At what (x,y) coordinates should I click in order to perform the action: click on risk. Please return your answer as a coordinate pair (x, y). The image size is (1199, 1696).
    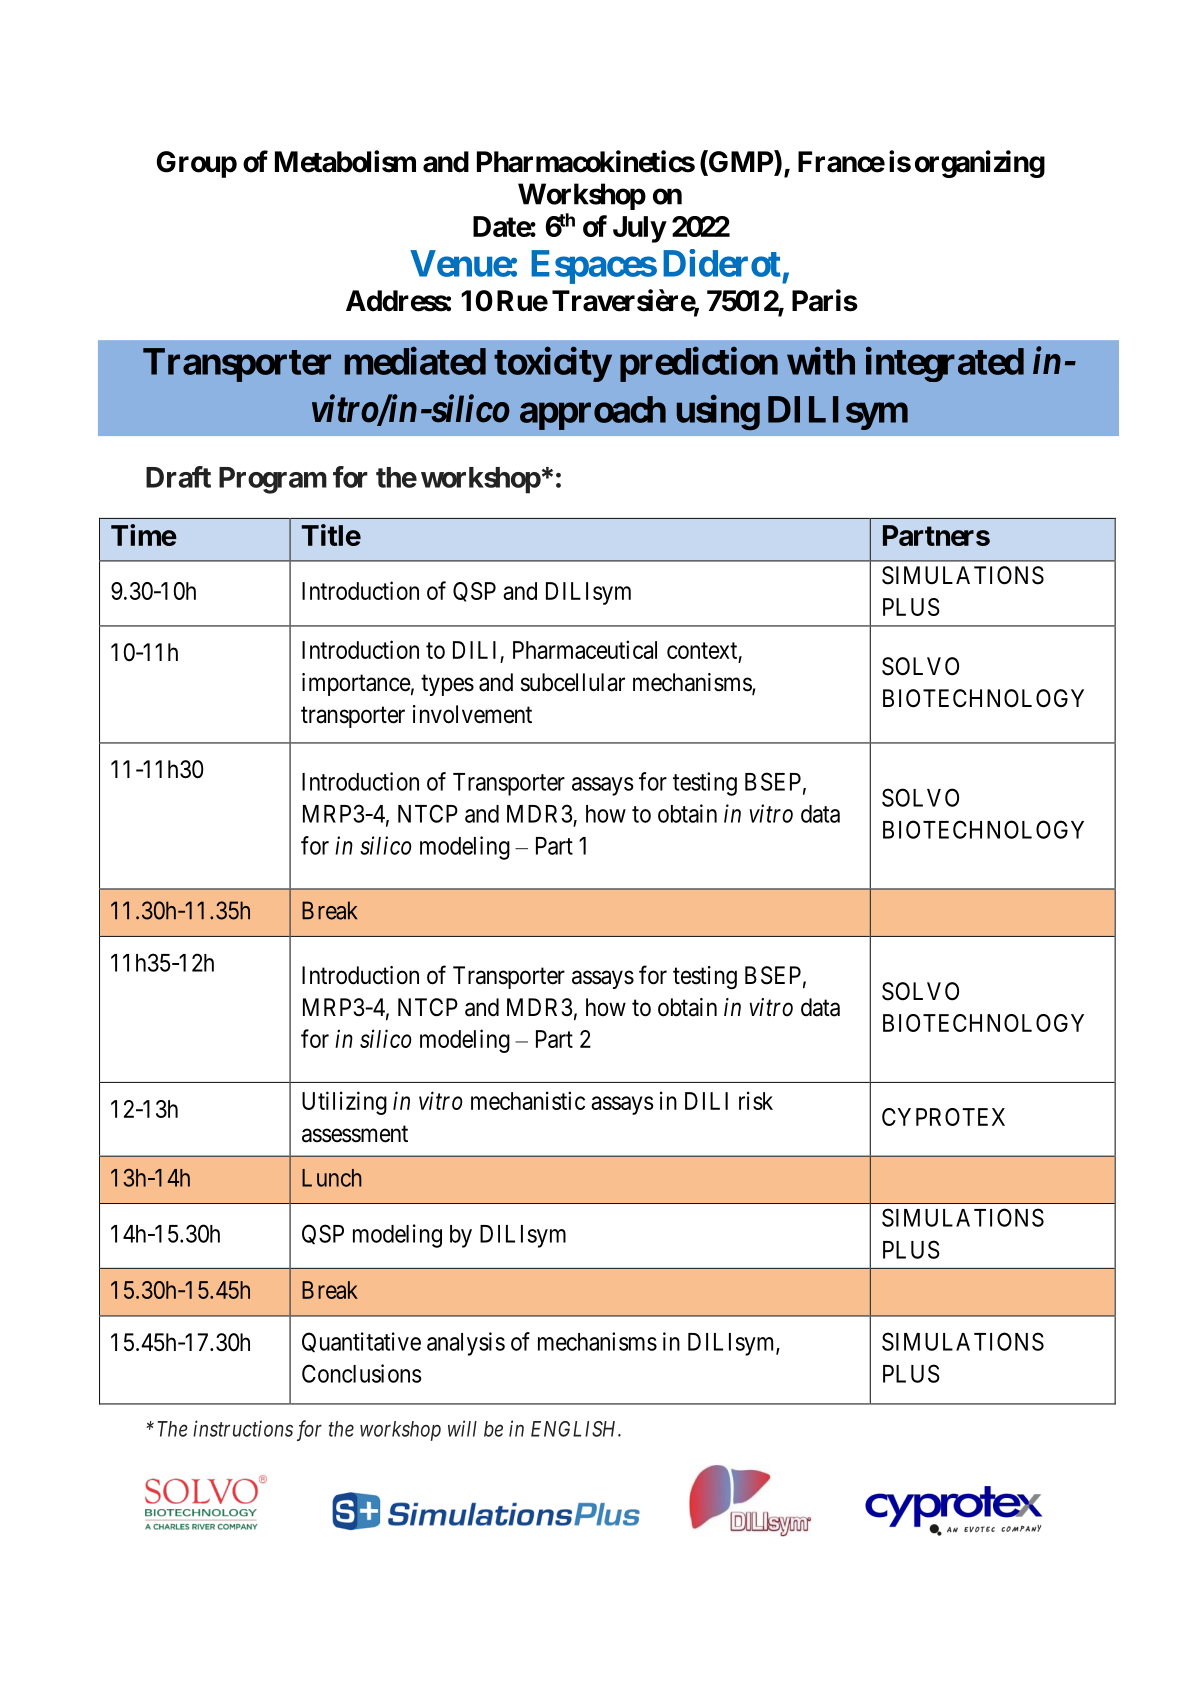
    Looking at the image, I should click on (756, 1100).
